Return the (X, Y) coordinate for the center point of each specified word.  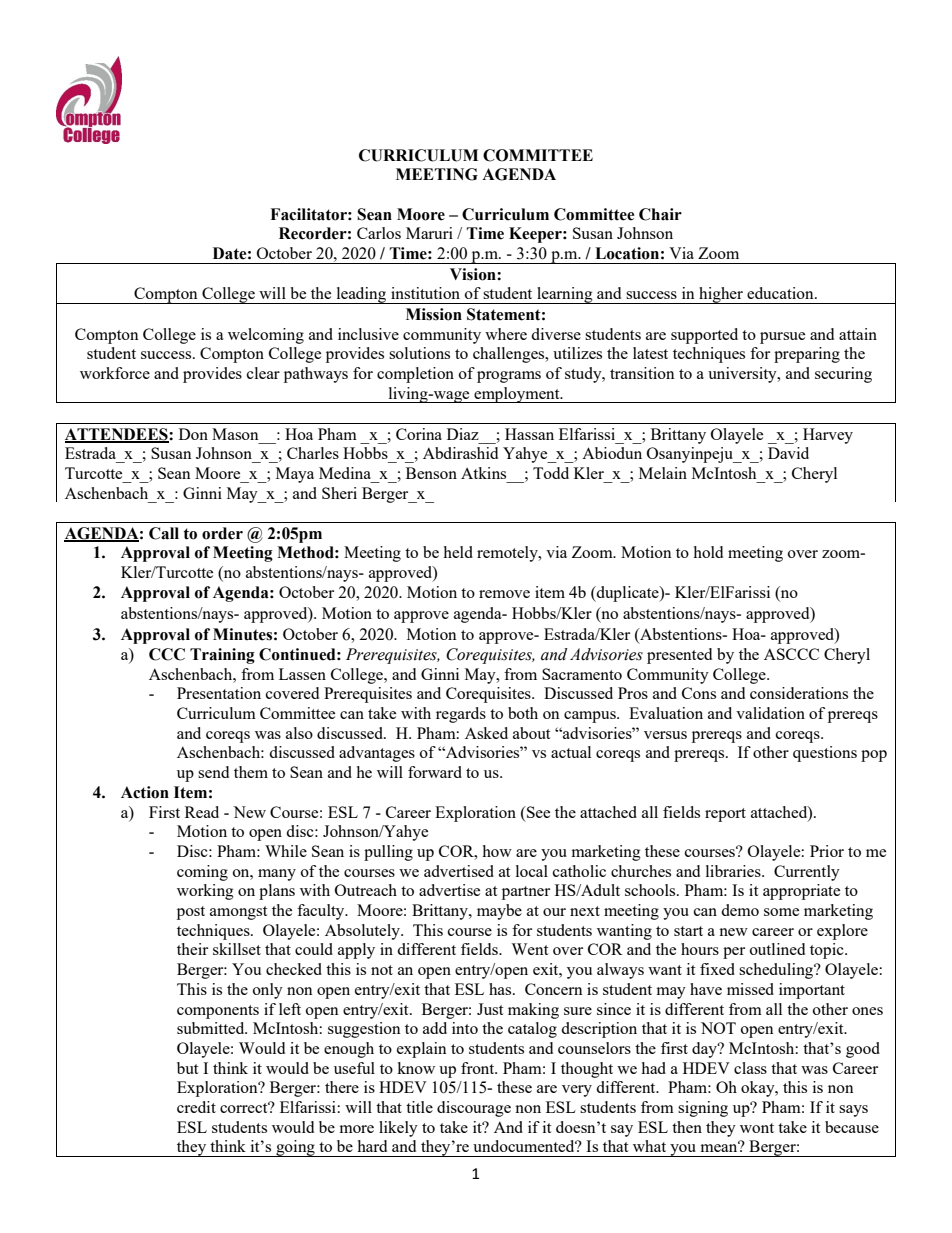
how (497, 851)
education (781, 293)
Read (202, 812)
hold (708, 552)
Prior (827, 851)
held (458, 552)
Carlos (379, 233)
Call (164, 533)
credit (196, 1107)
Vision (474, 274)
